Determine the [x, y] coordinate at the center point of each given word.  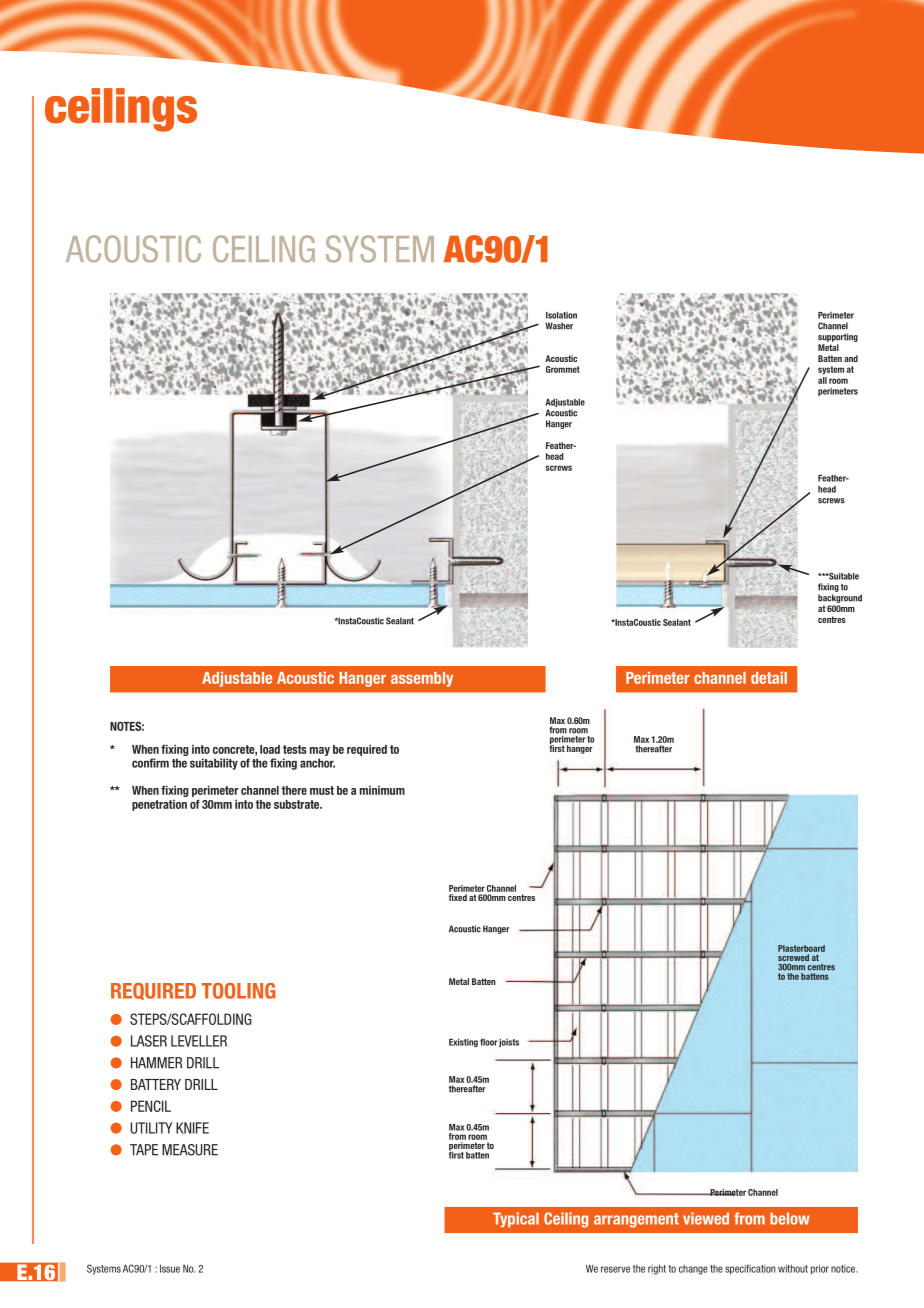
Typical [516, 1220]
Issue [170, 1268]
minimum [382, 790]
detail [769, 678]
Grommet [563, 369]
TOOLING [239, 991]
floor [488, 1042]
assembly [422, 679]
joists [509, 1042]
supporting [838, 337]
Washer [559, 326]
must [322, 790]
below [790, 1218]
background [840, 598]
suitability [214, 764]
